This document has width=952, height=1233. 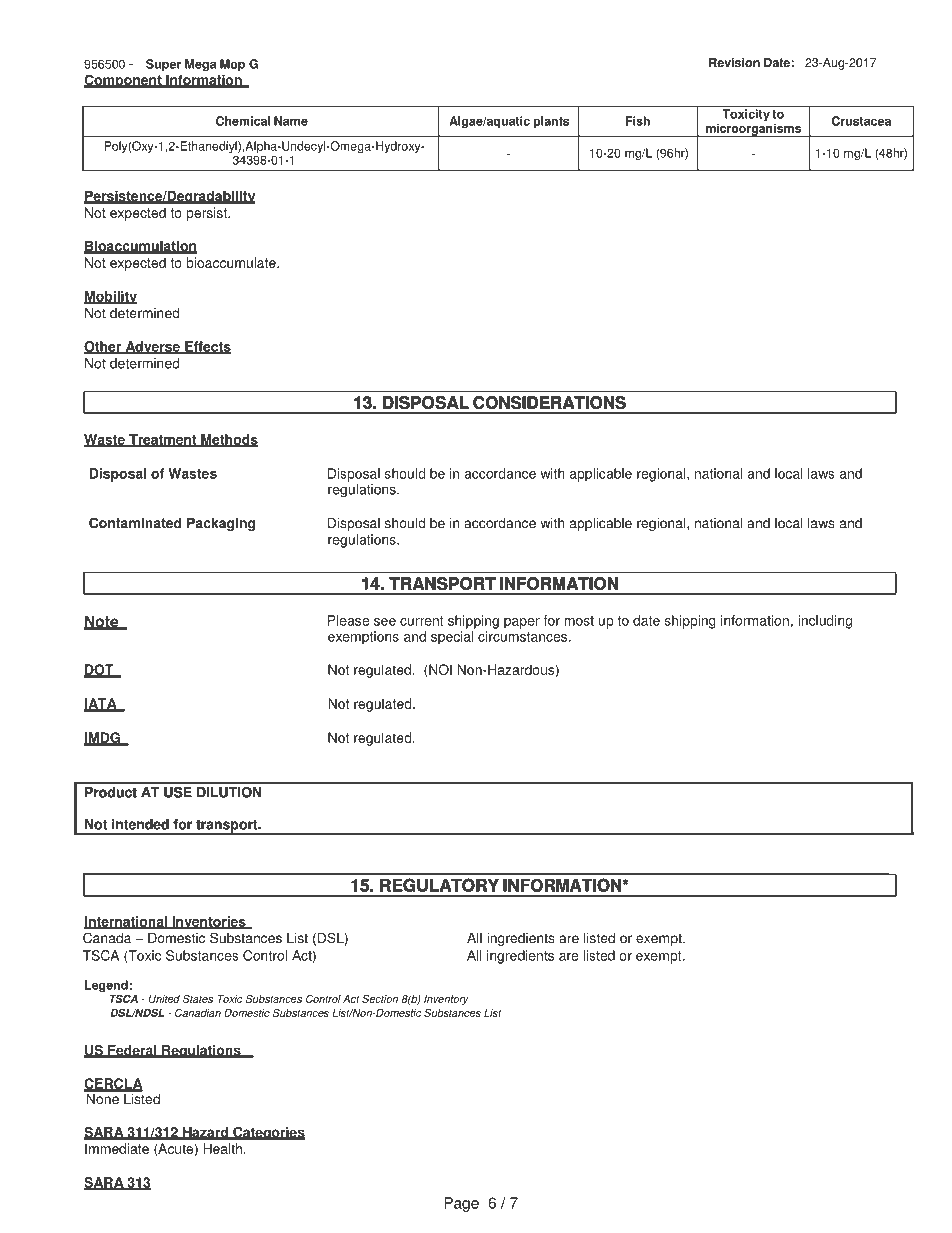 What do you see at coordinates (825, 622) in the document?
I see `including` at bounding box center [825, 622].
